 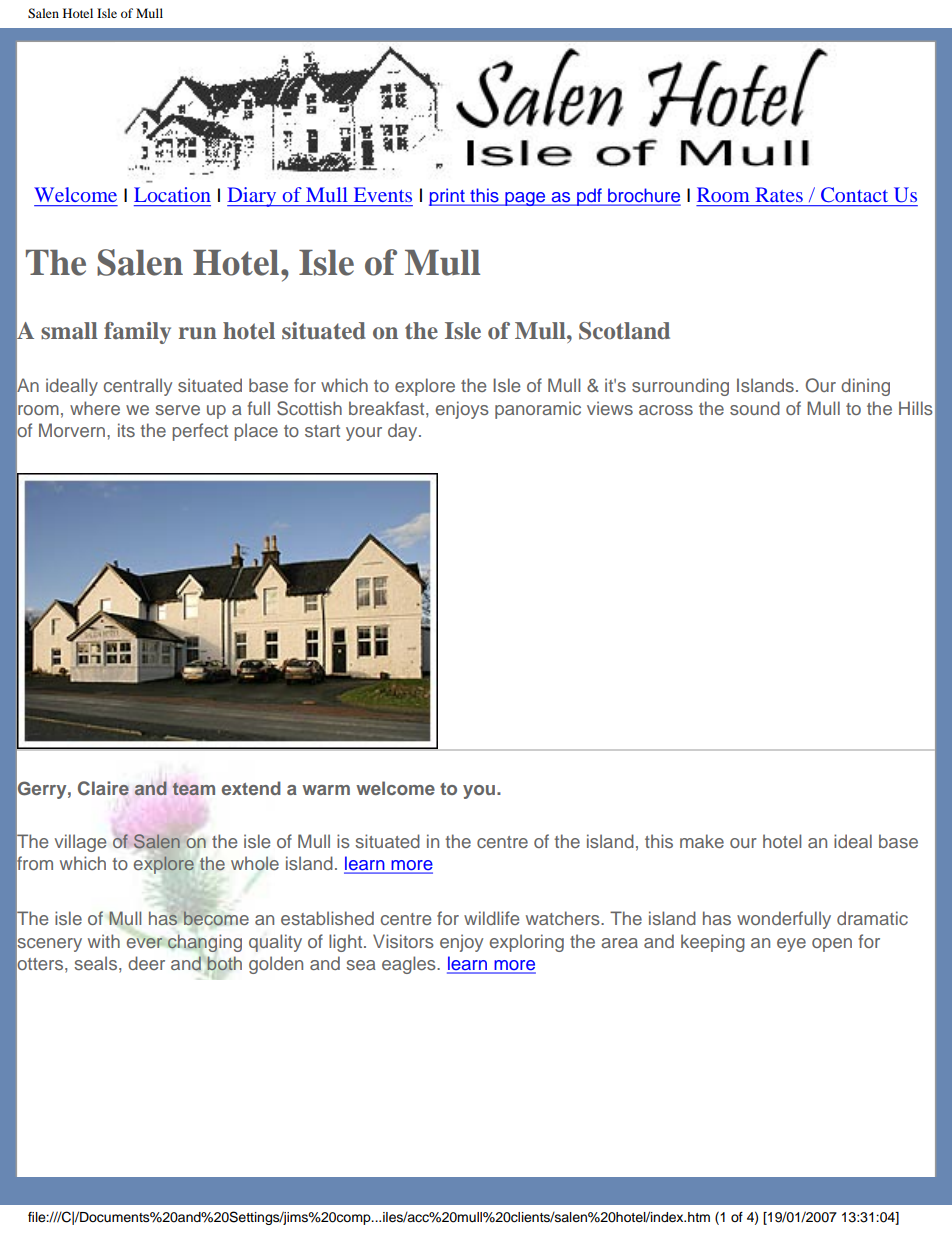 I want to click on sound, so click(x=755, y=408).
